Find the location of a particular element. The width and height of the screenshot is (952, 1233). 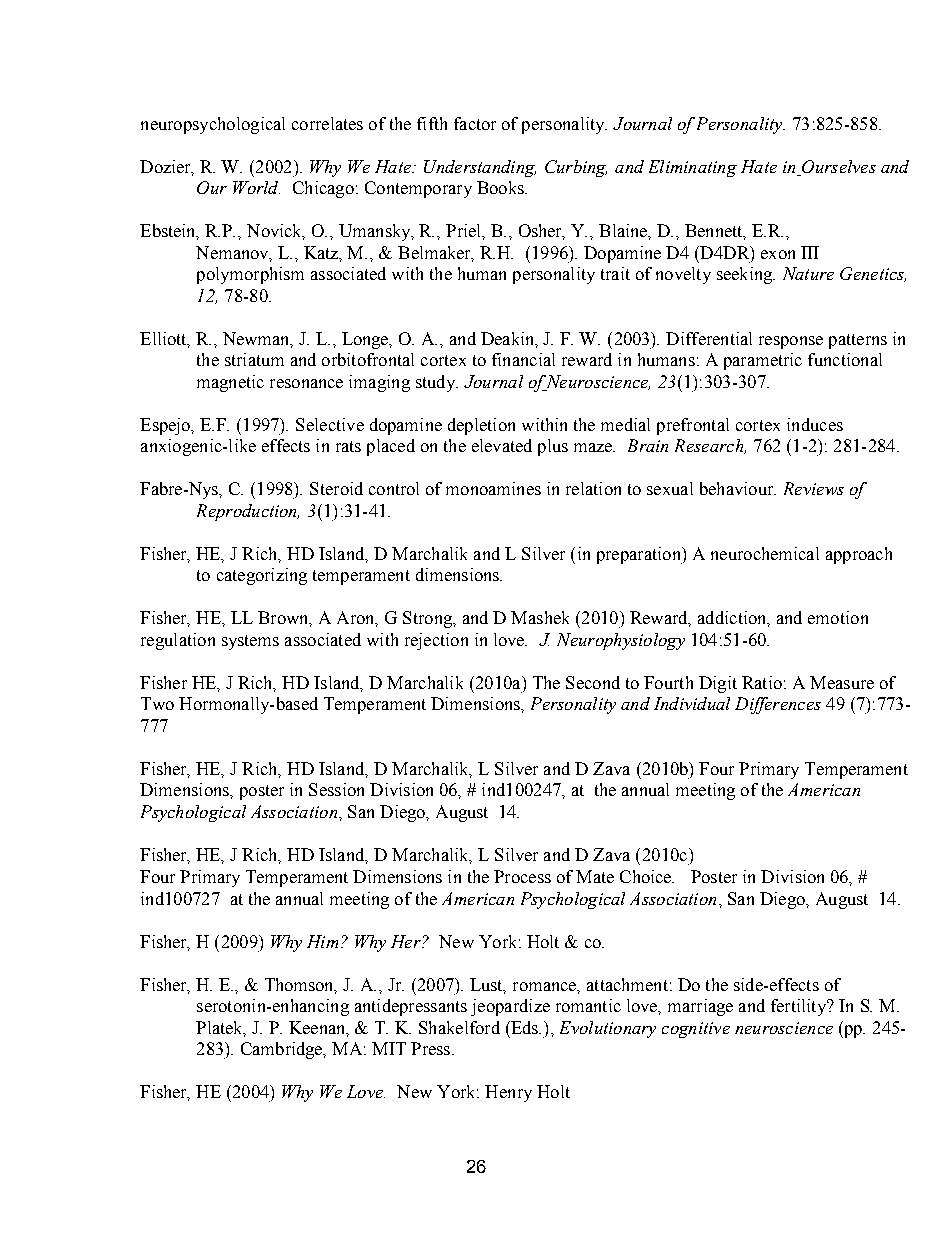

financial is located at coordinates (523, 359).
